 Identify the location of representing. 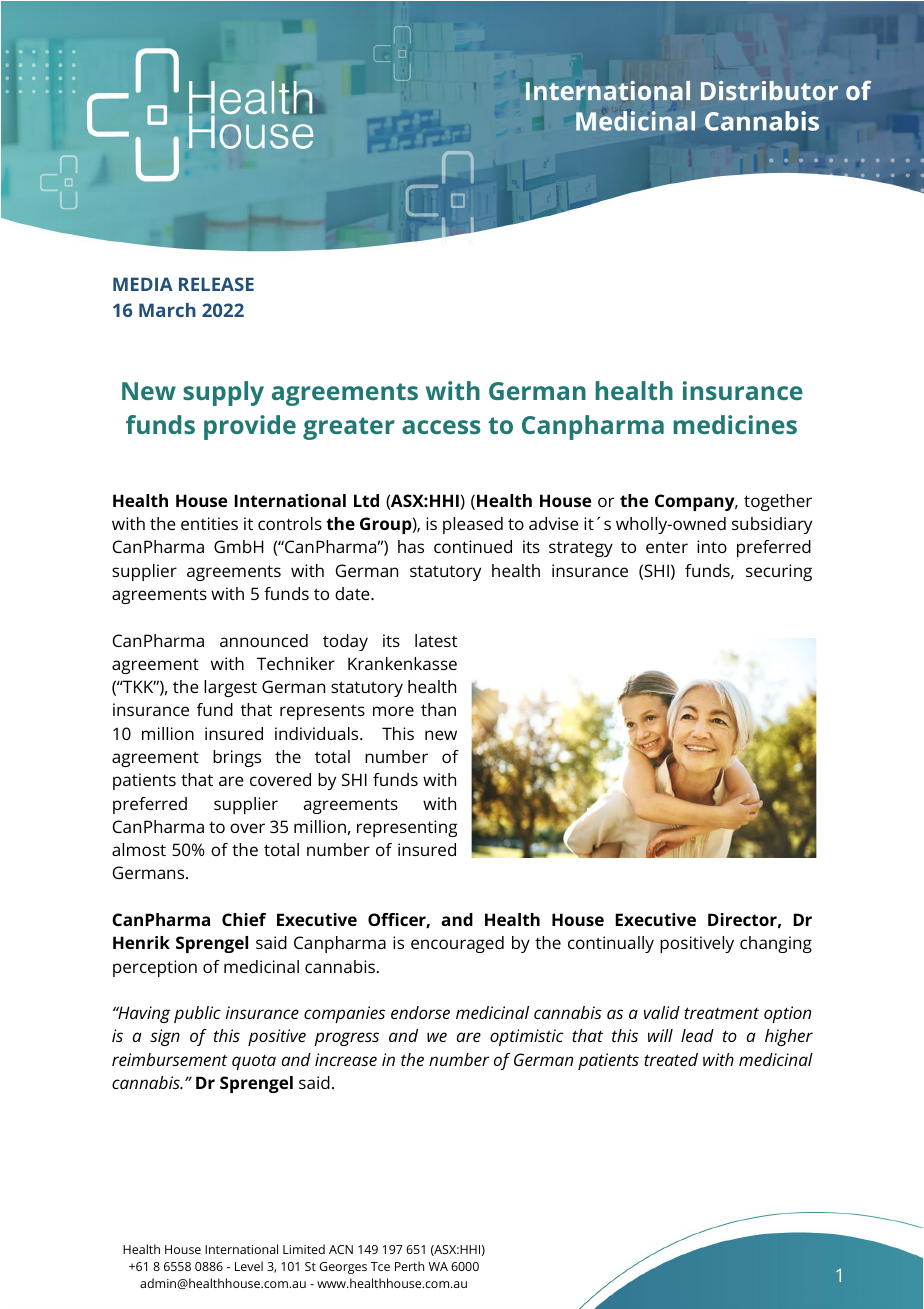
(407, 828).
